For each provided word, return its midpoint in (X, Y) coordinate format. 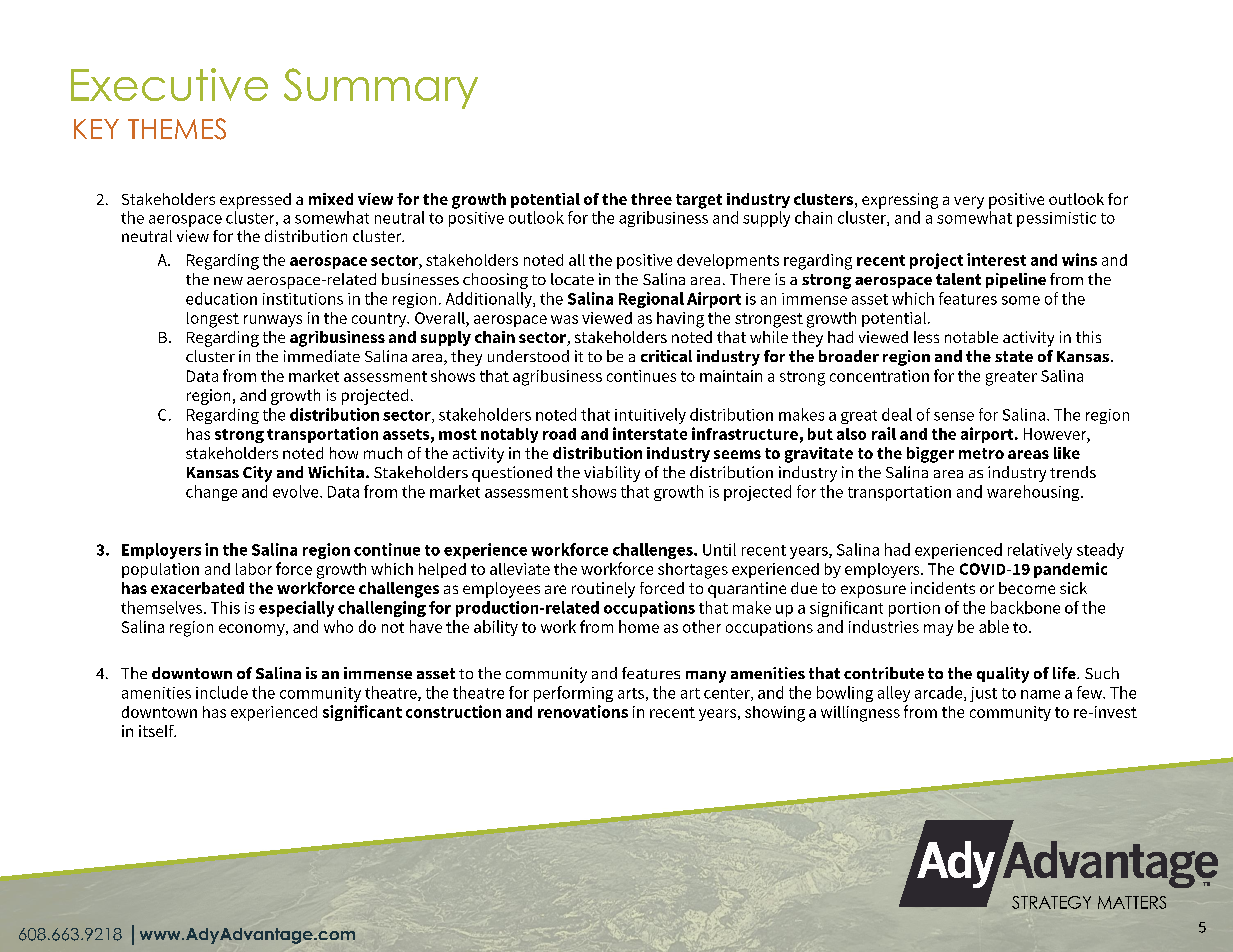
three (651, 199)
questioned (512, 474)
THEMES (177, 129)
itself (157, 731)
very (969, 202)
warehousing (1034, 493)
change (211, 493)
